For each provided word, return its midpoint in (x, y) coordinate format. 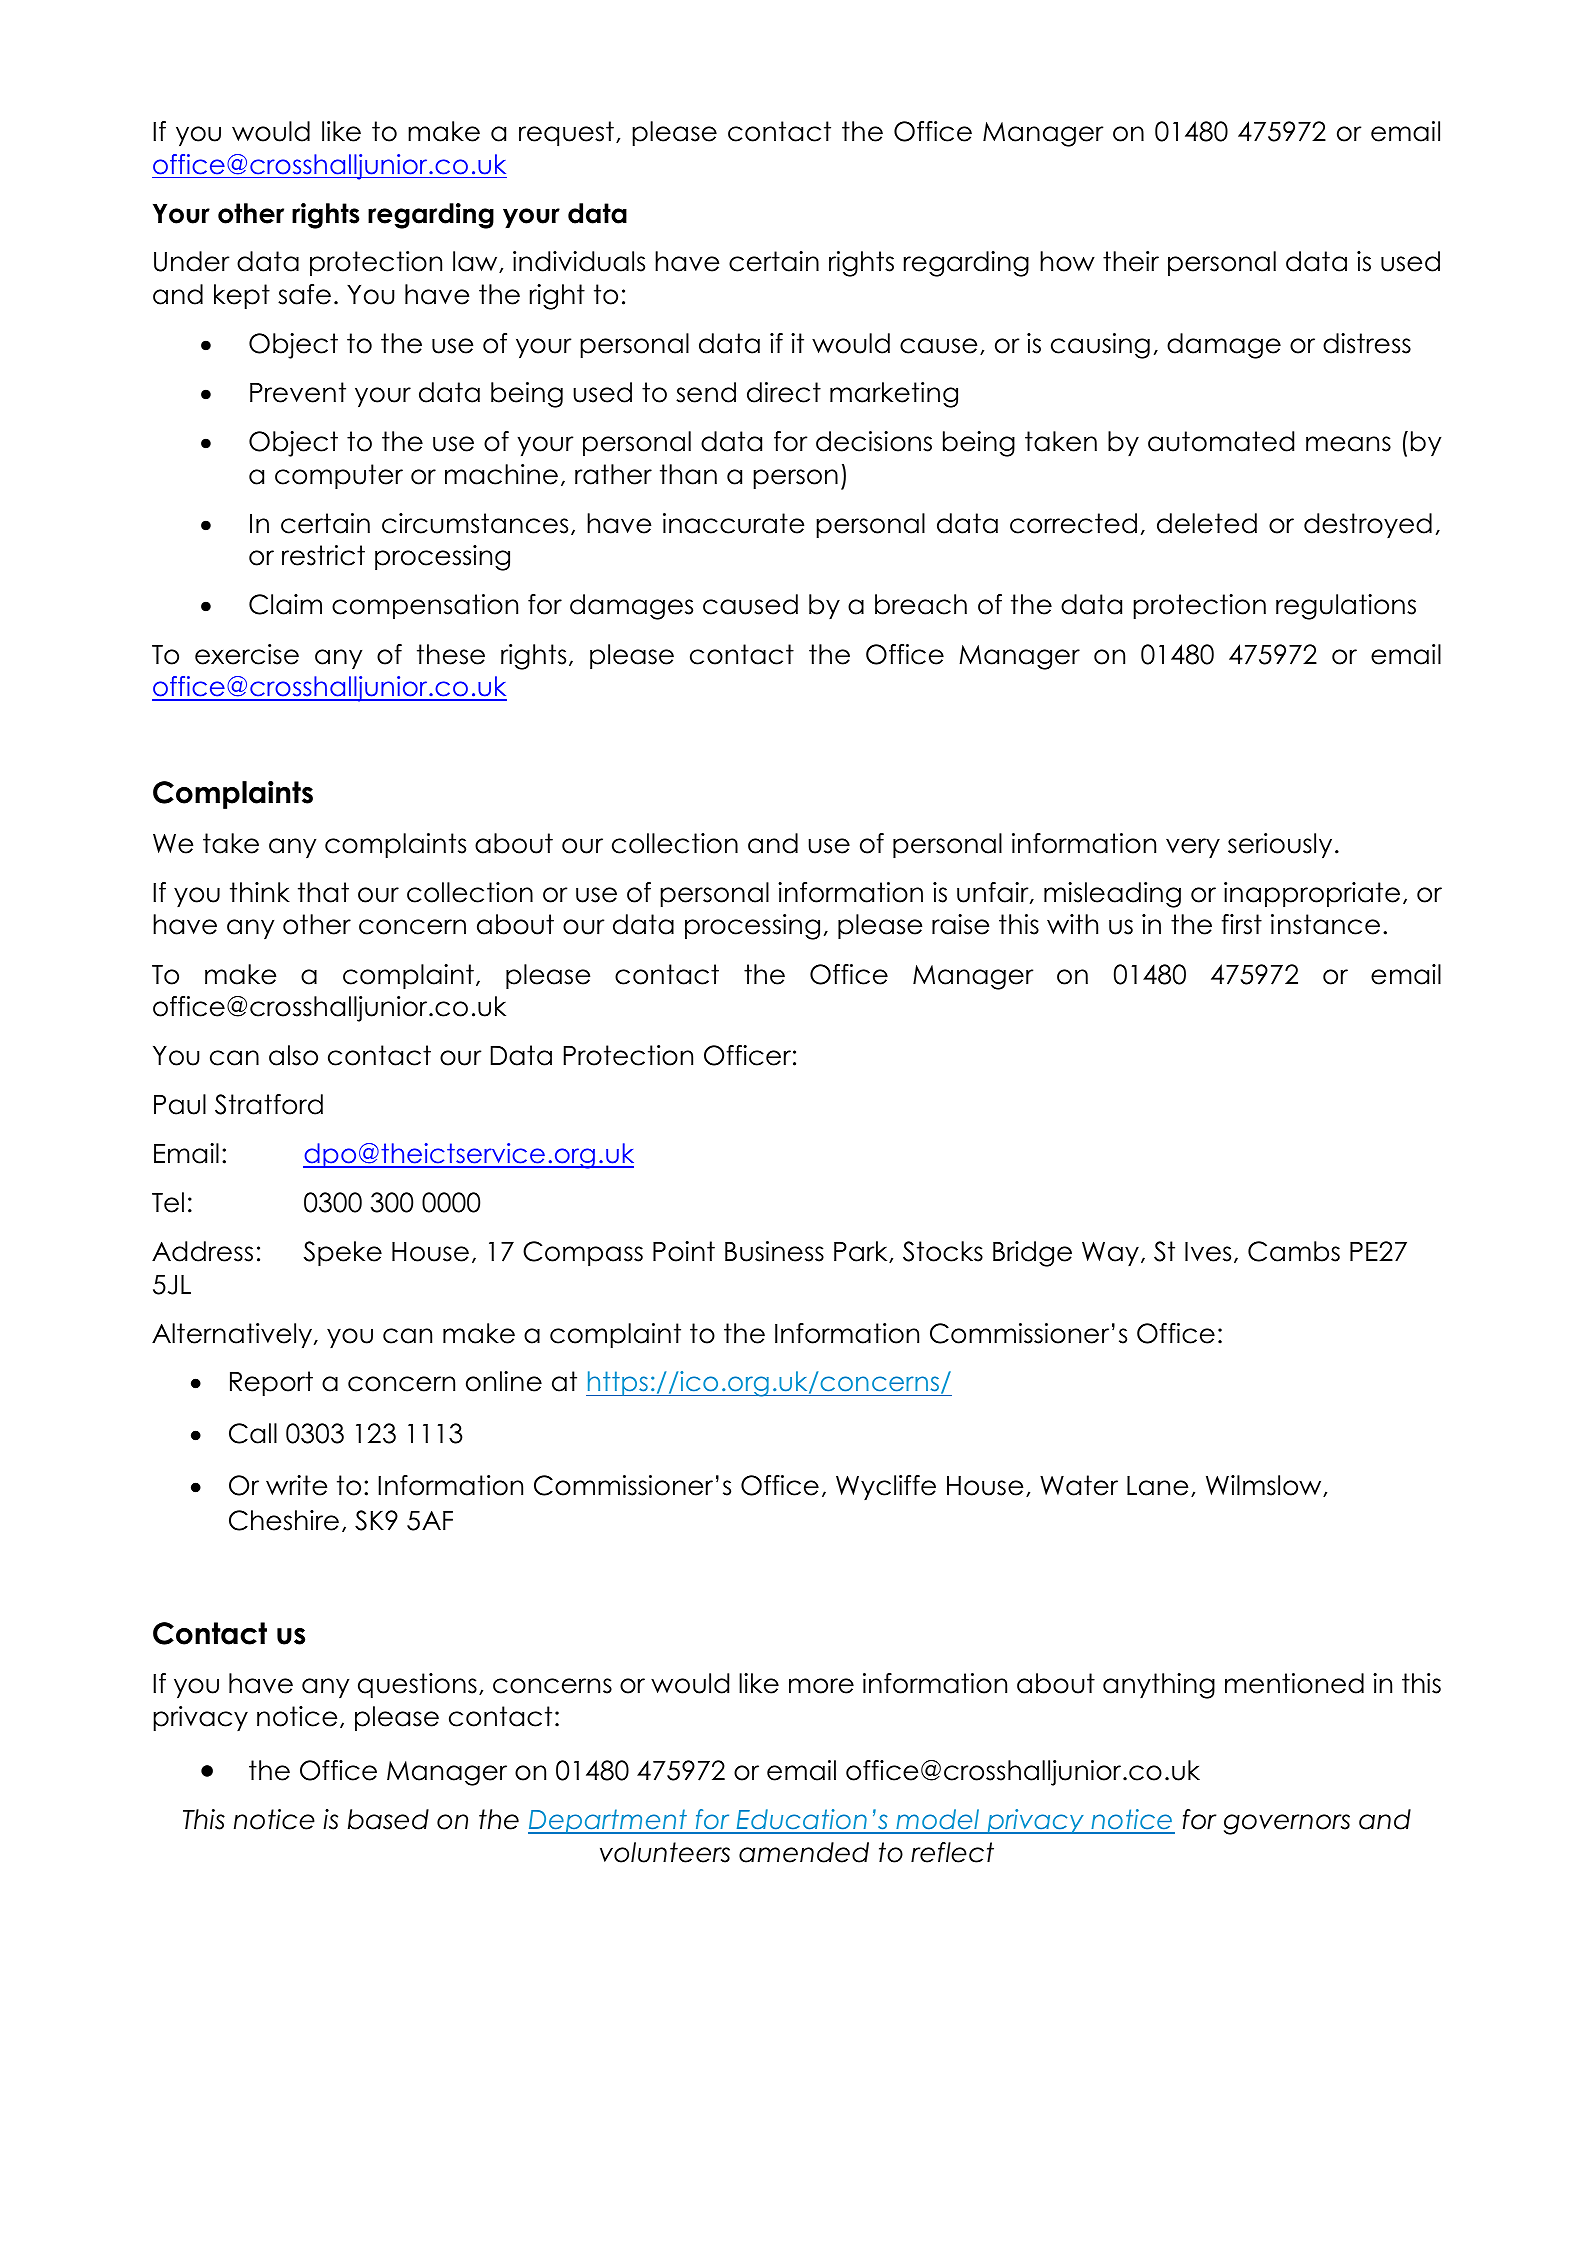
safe (304, 294)
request (566, 133)
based (388, 1819)
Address (202, 1251)
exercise (247, 654)
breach (921, 604)
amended (804, 1852)
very (1193, 848)
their (1131, 261)
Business (774, 1251)
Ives (1208, 1252)
